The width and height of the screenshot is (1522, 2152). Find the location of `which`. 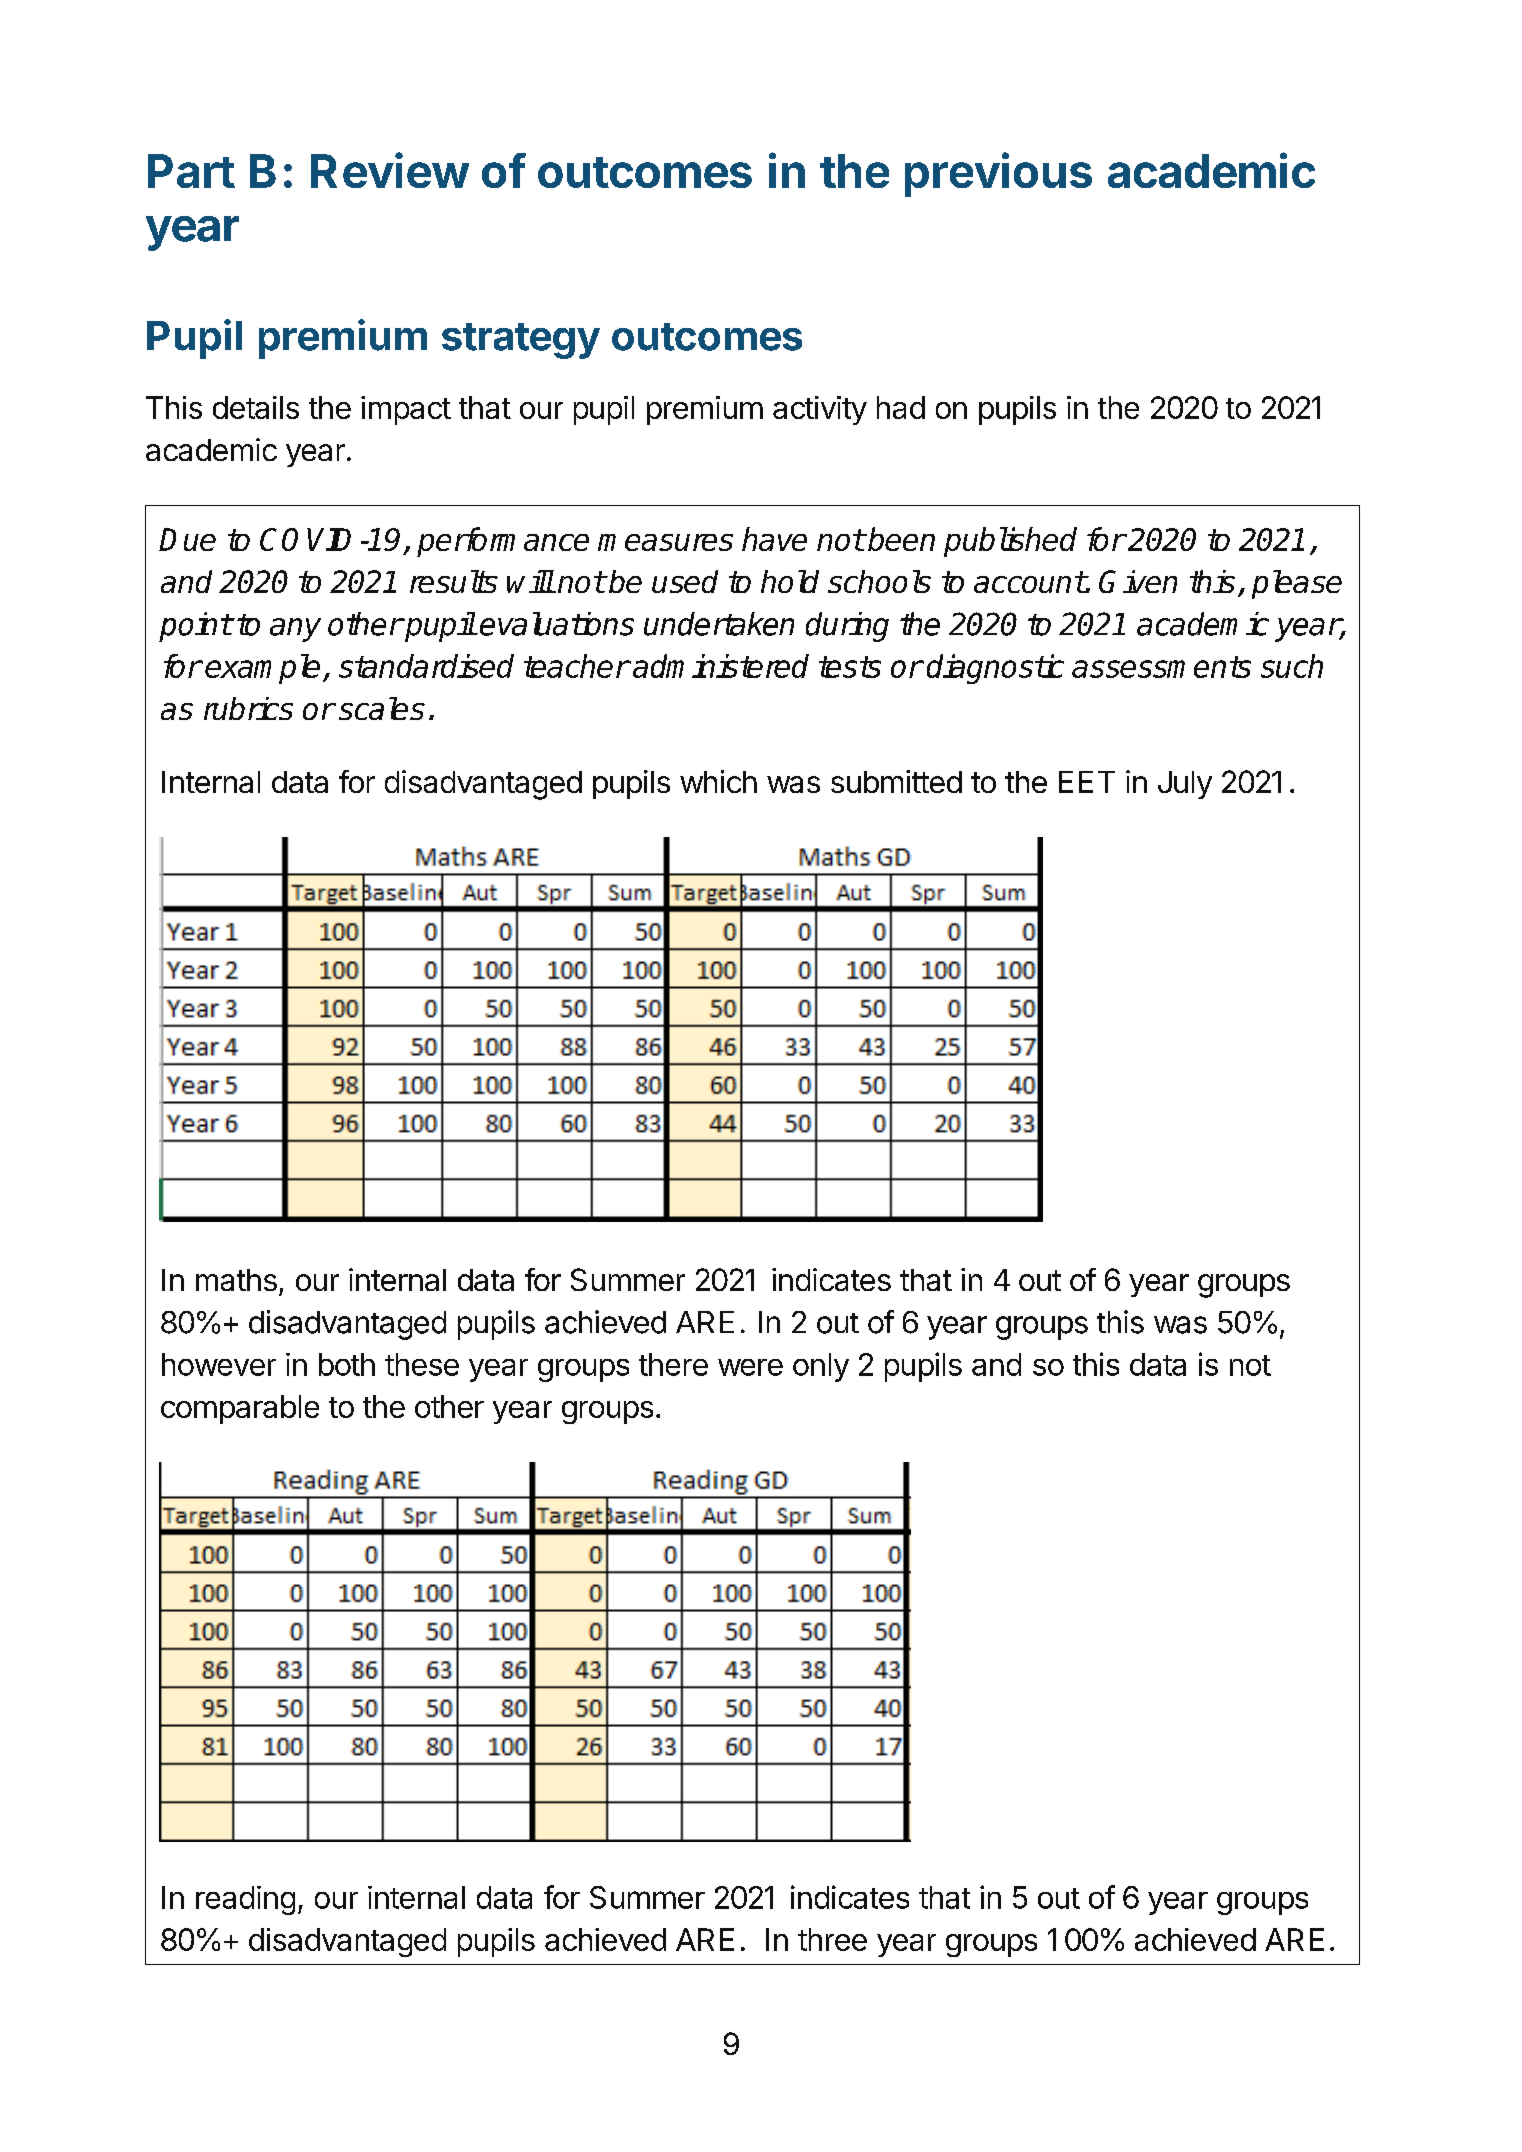

which is located at coordinates (718, 781).
